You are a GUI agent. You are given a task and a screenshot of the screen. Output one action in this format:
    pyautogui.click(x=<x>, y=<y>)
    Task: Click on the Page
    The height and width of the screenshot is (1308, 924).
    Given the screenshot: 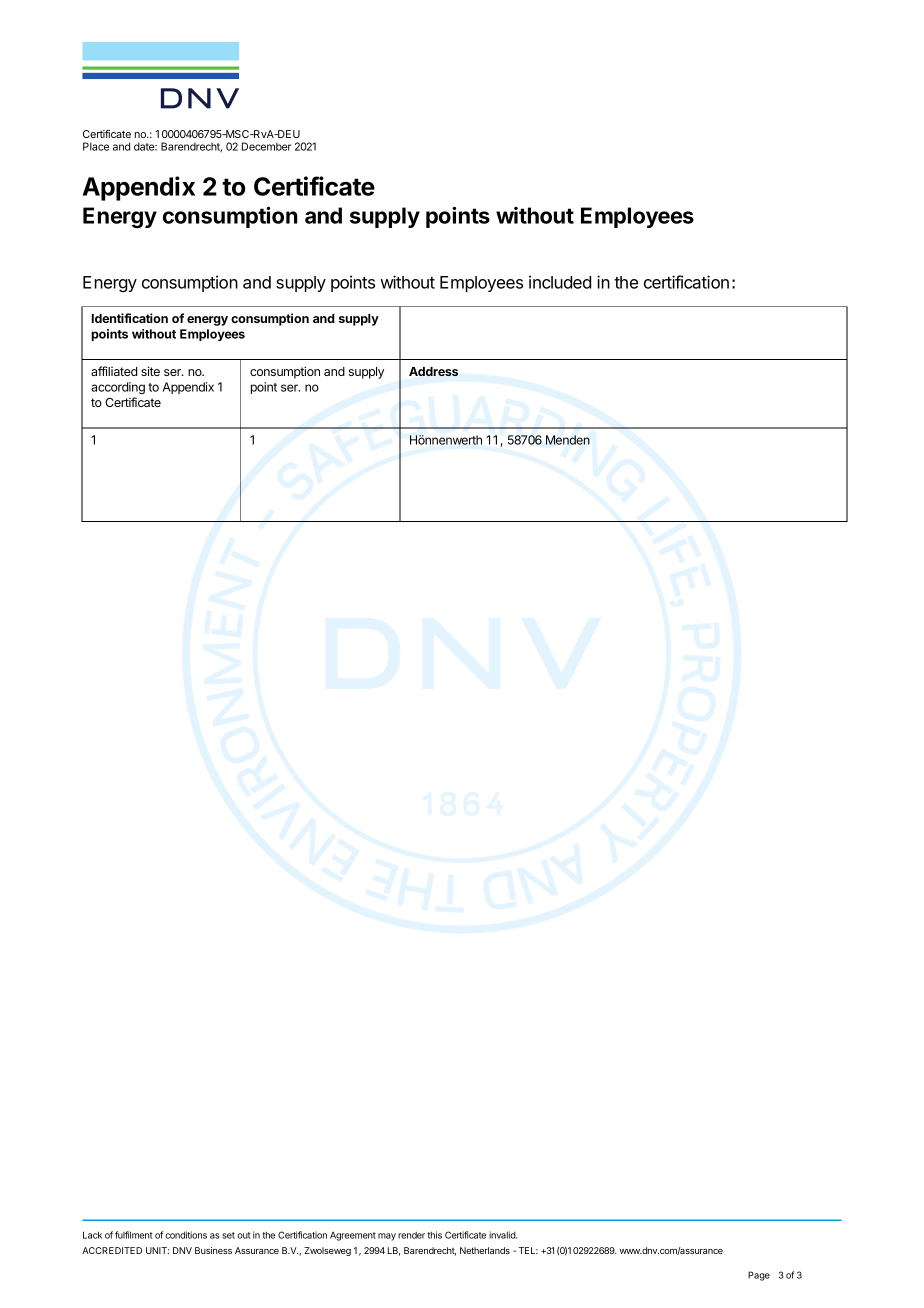 What is the action you would take?
    pyautogui.click(x=759, y=1276)
